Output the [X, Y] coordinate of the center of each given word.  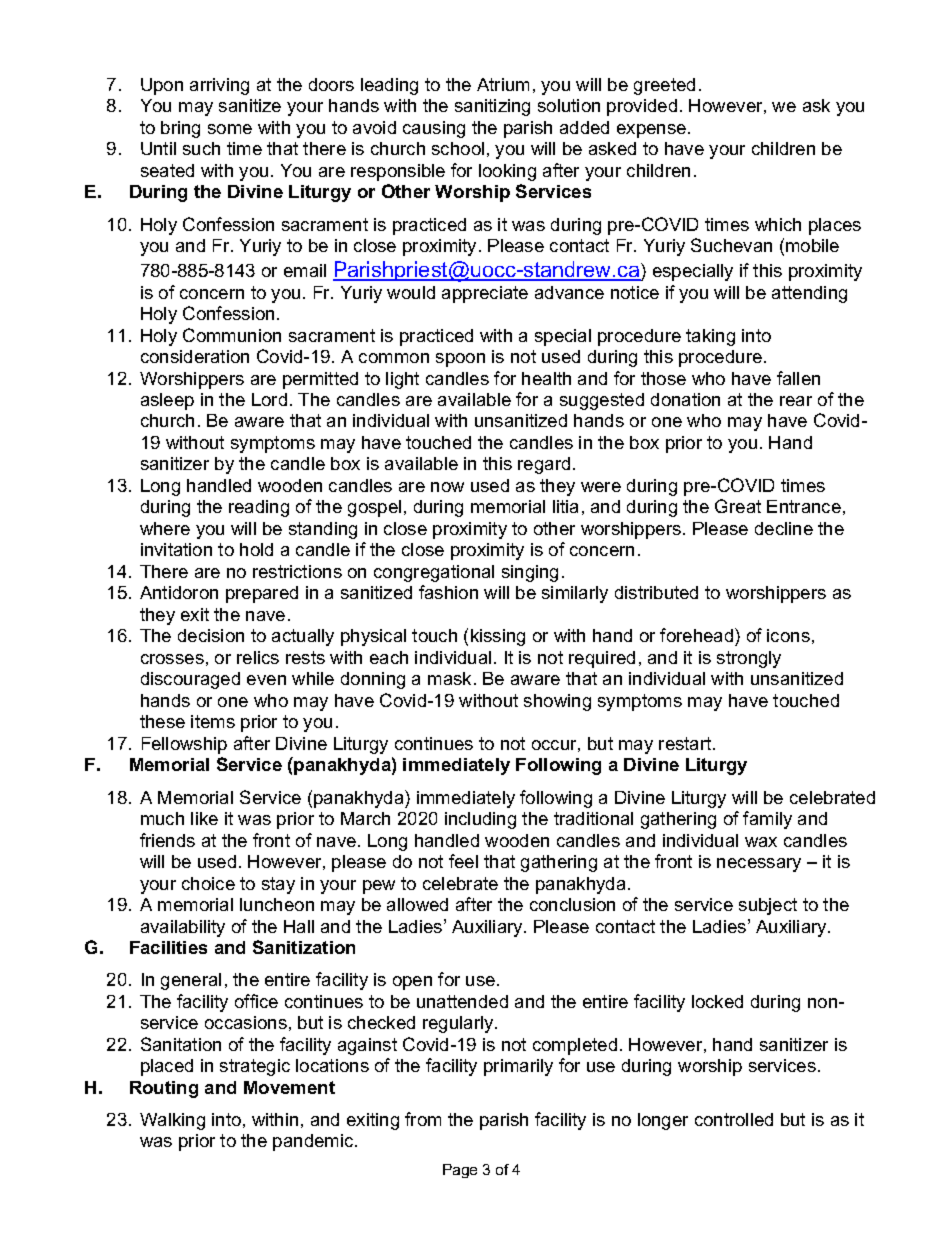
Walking [172, 1121]
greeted [664, 86]
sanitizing [492, 107]
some [230, 129]
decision [211, 635]
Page [460, 1171]
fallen [798, 378]
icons [788, 635]
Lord [269, 399]
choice [208, 883]
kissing [498, 637]
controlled [734, 1119]
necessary [759, 865]
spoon [460, 360]
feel [463, 861]
